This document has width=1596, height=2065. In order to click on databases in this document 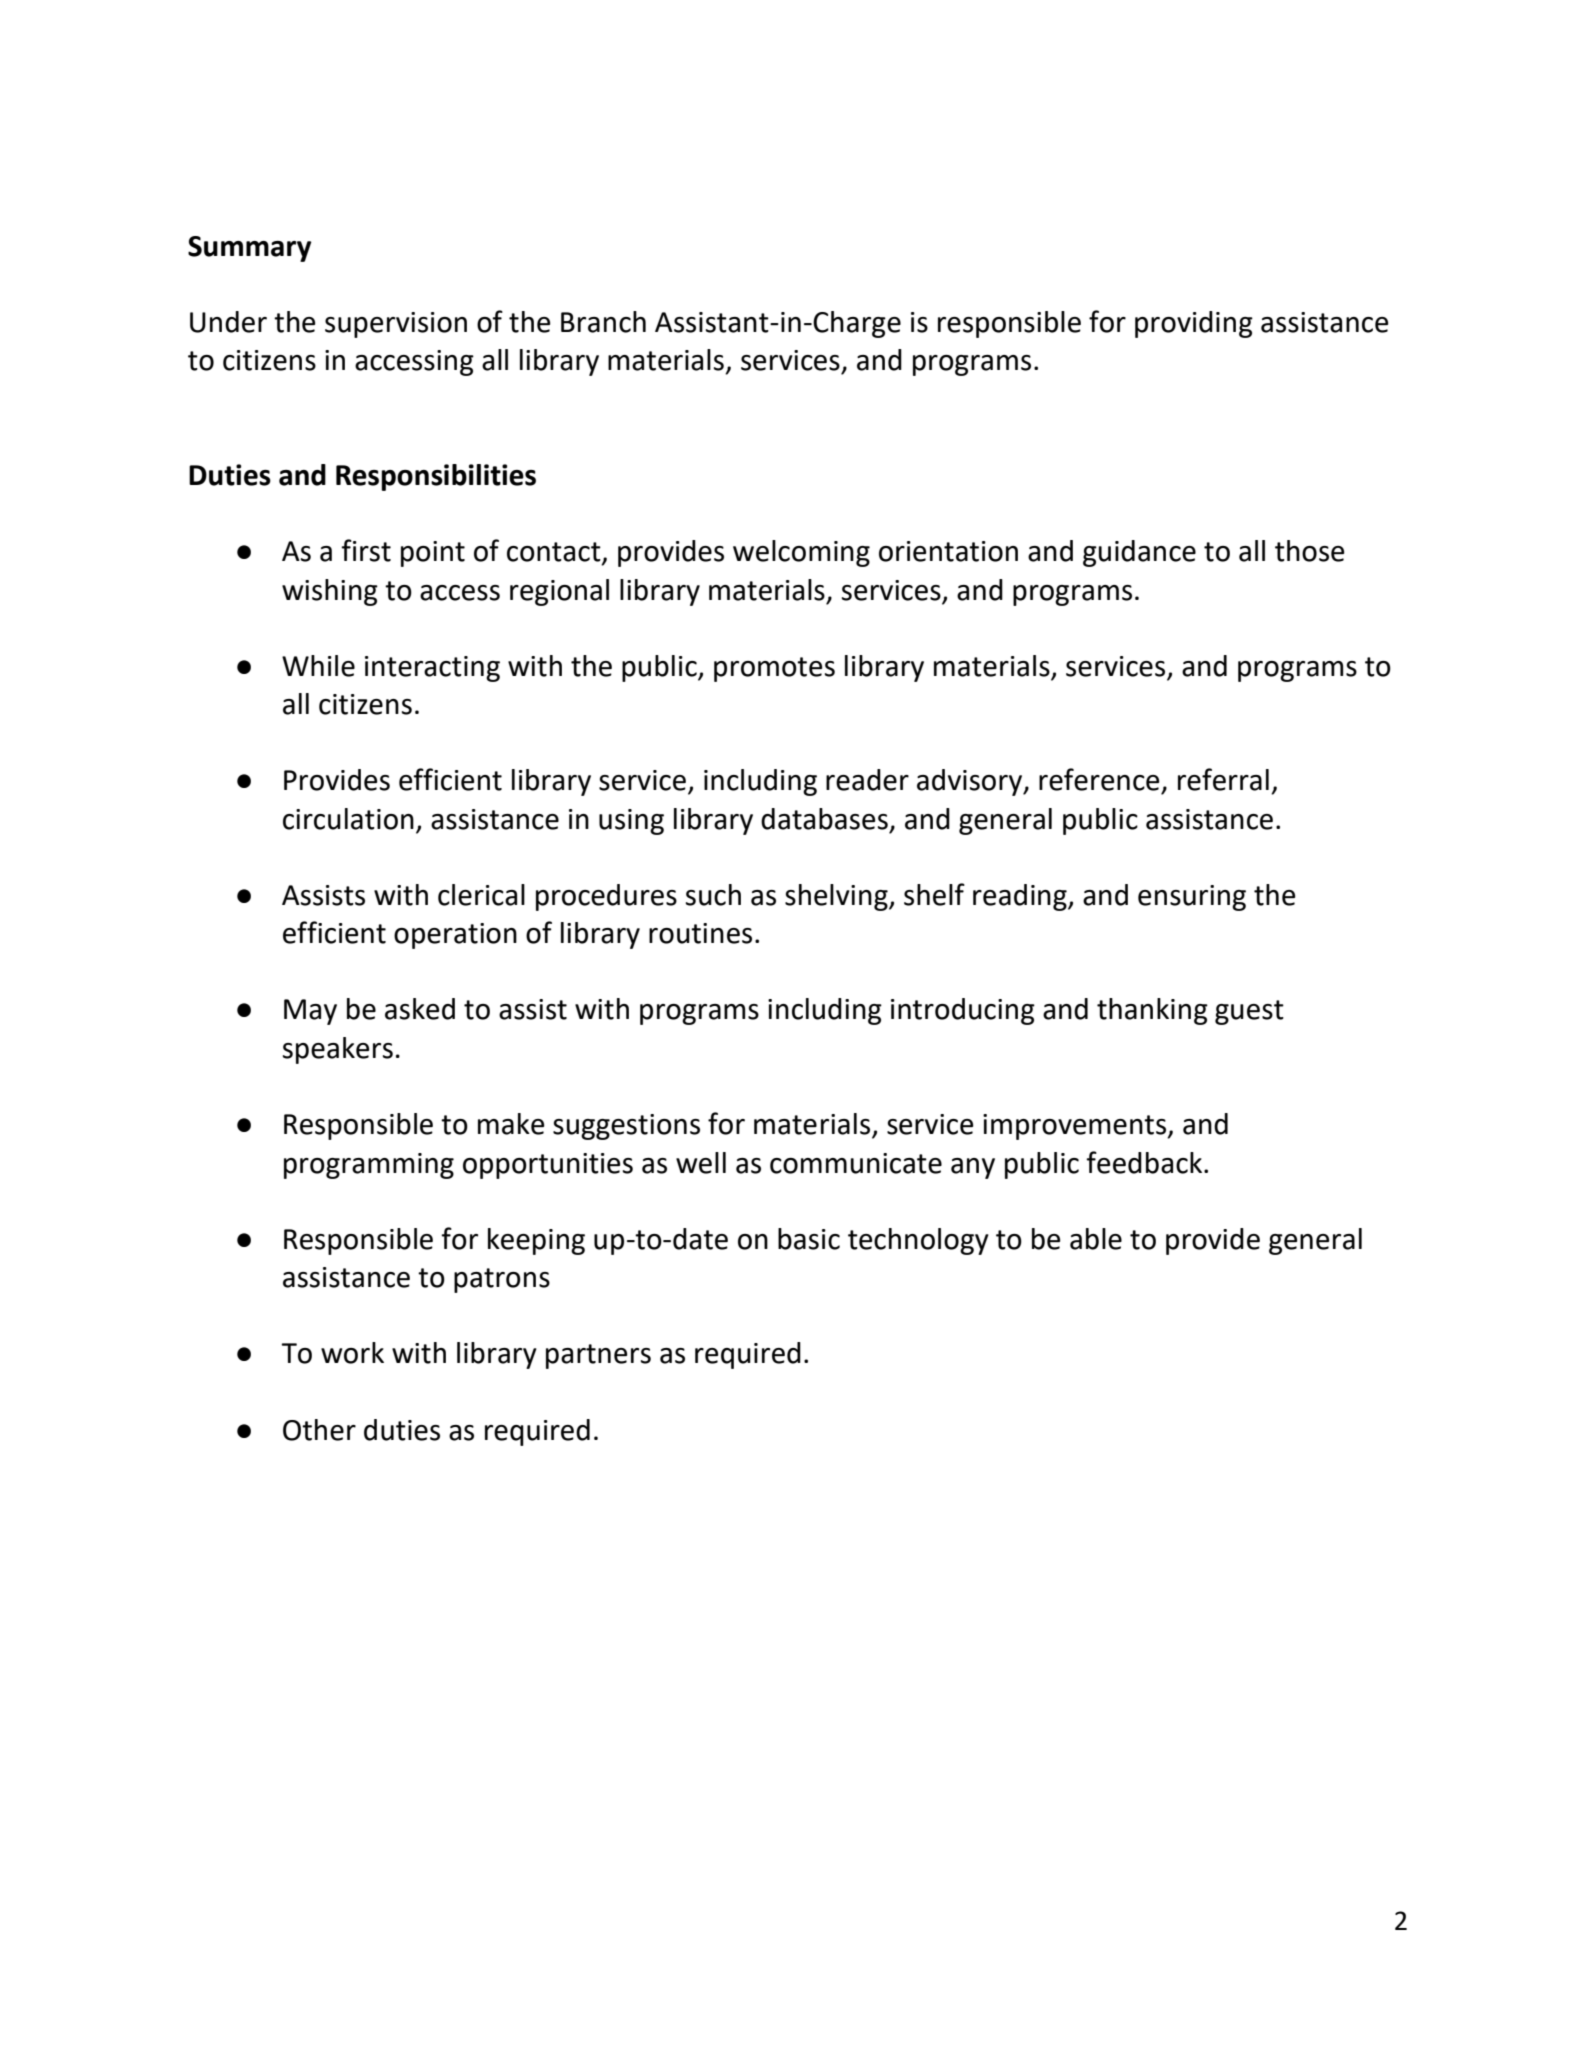, I will do `click(824, 819)`.
